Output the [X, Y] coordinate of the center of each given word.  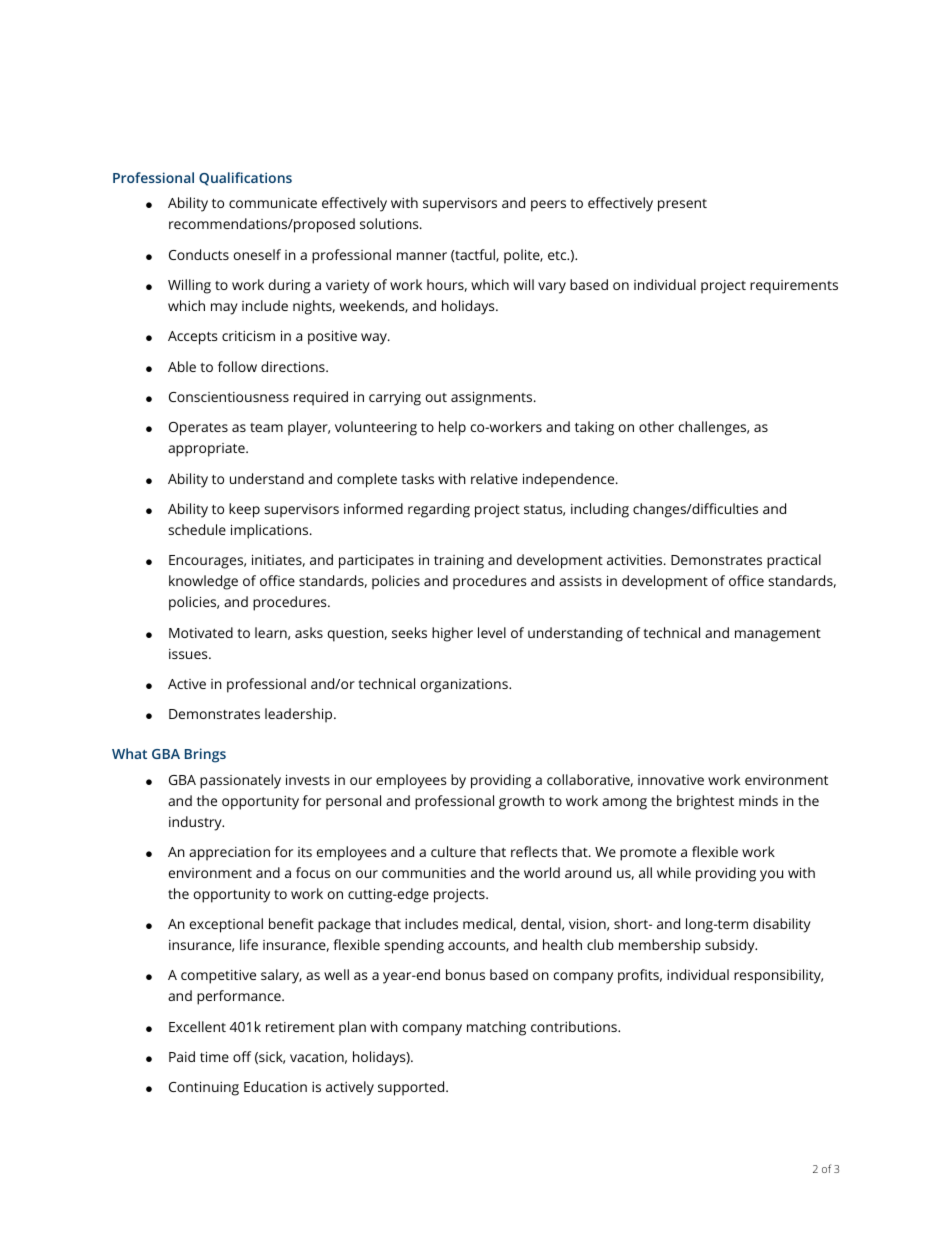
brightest [705, 802]
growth [521, 802]
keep [244, 510]
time [214, 1056]
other [656, 426]
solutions [390, 223]
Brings [205, 755]
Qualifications [245, 179]
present [682, 205]
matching [496, 1028]
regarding [439, 510]
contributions [575, 1026]
